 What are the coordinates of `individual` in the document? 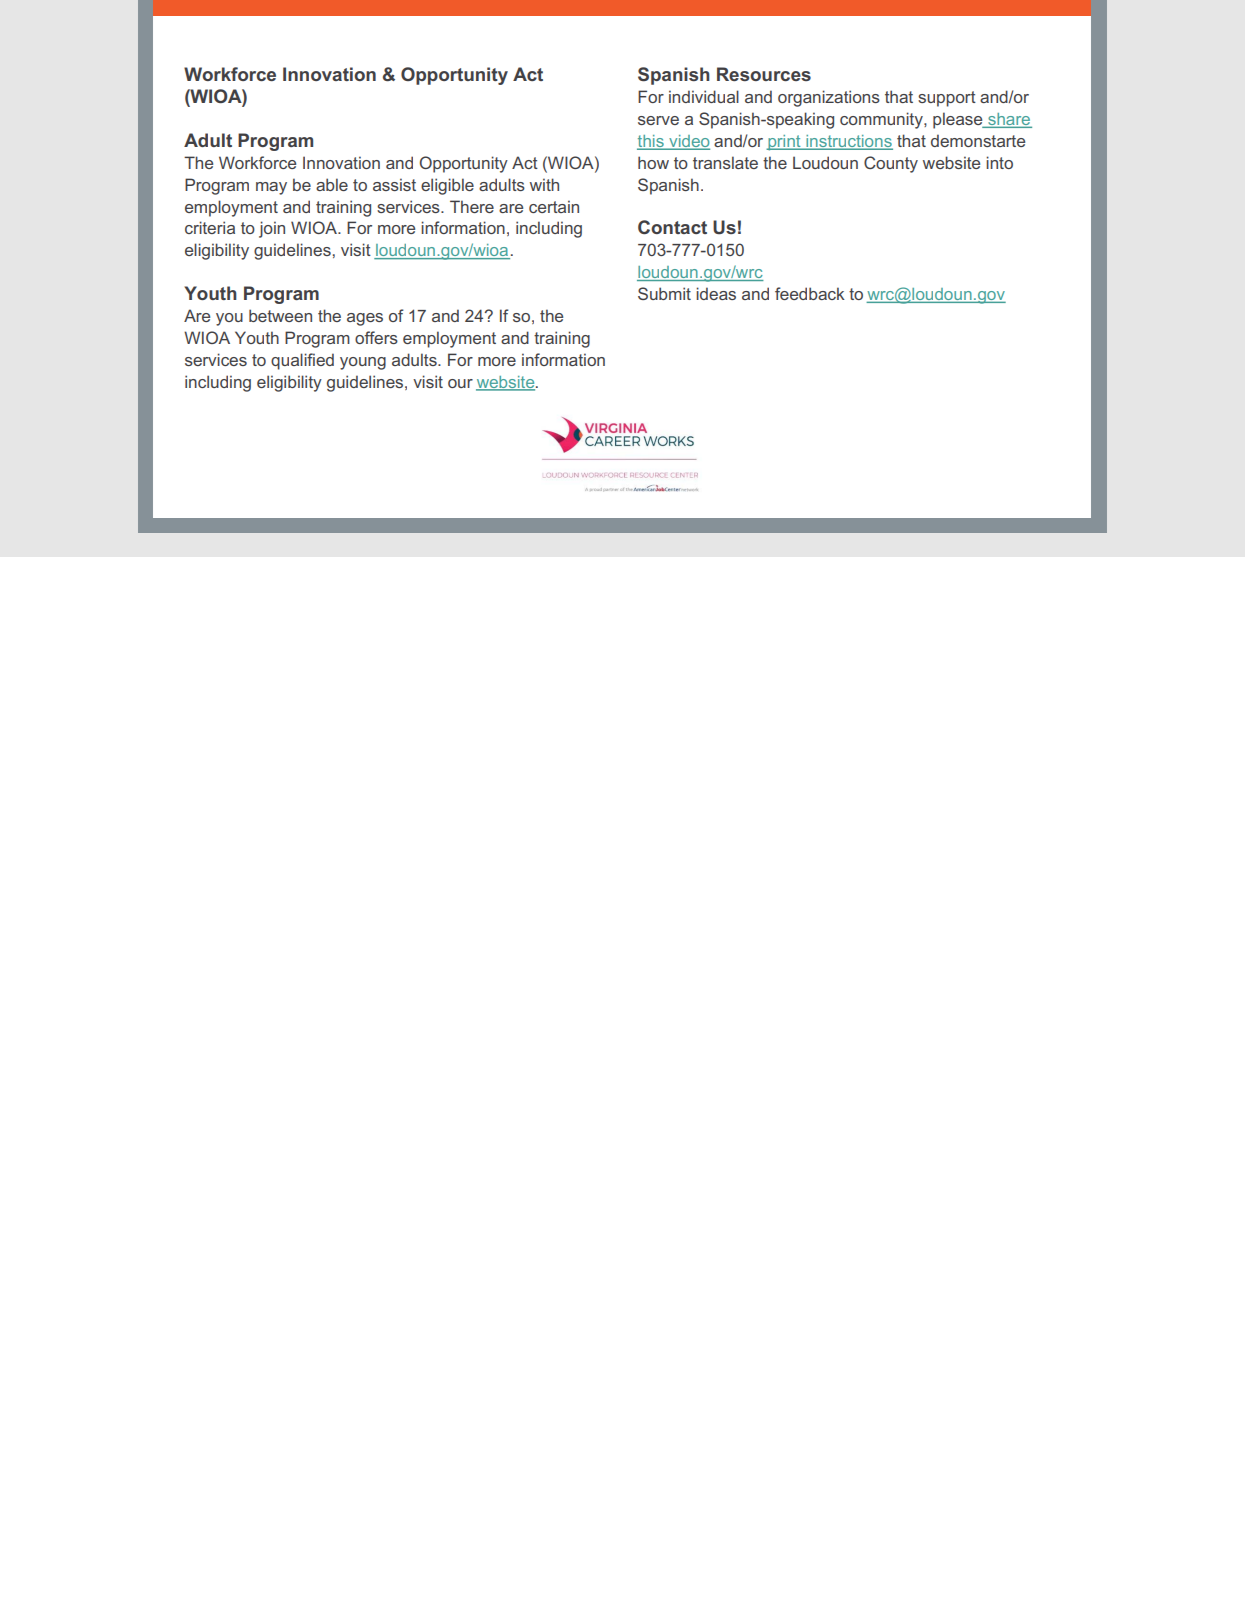 It's located at (704, 96).
